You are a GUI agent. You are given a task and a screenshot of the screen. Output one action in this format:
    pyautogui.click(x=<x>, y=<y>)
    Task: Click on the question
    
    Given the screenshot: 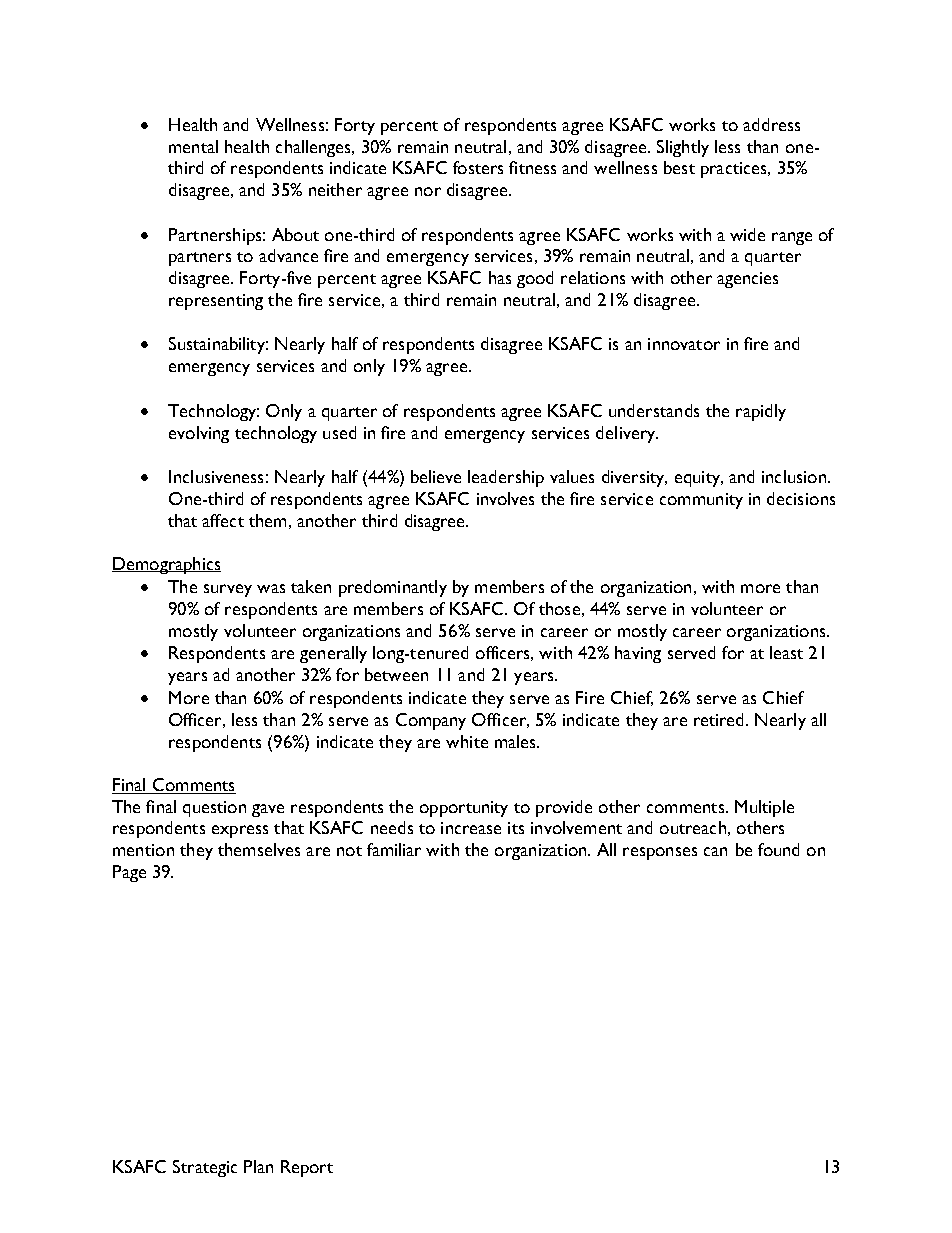 What is the action you would take?
    pyautogui.click(x=214, y=809)
